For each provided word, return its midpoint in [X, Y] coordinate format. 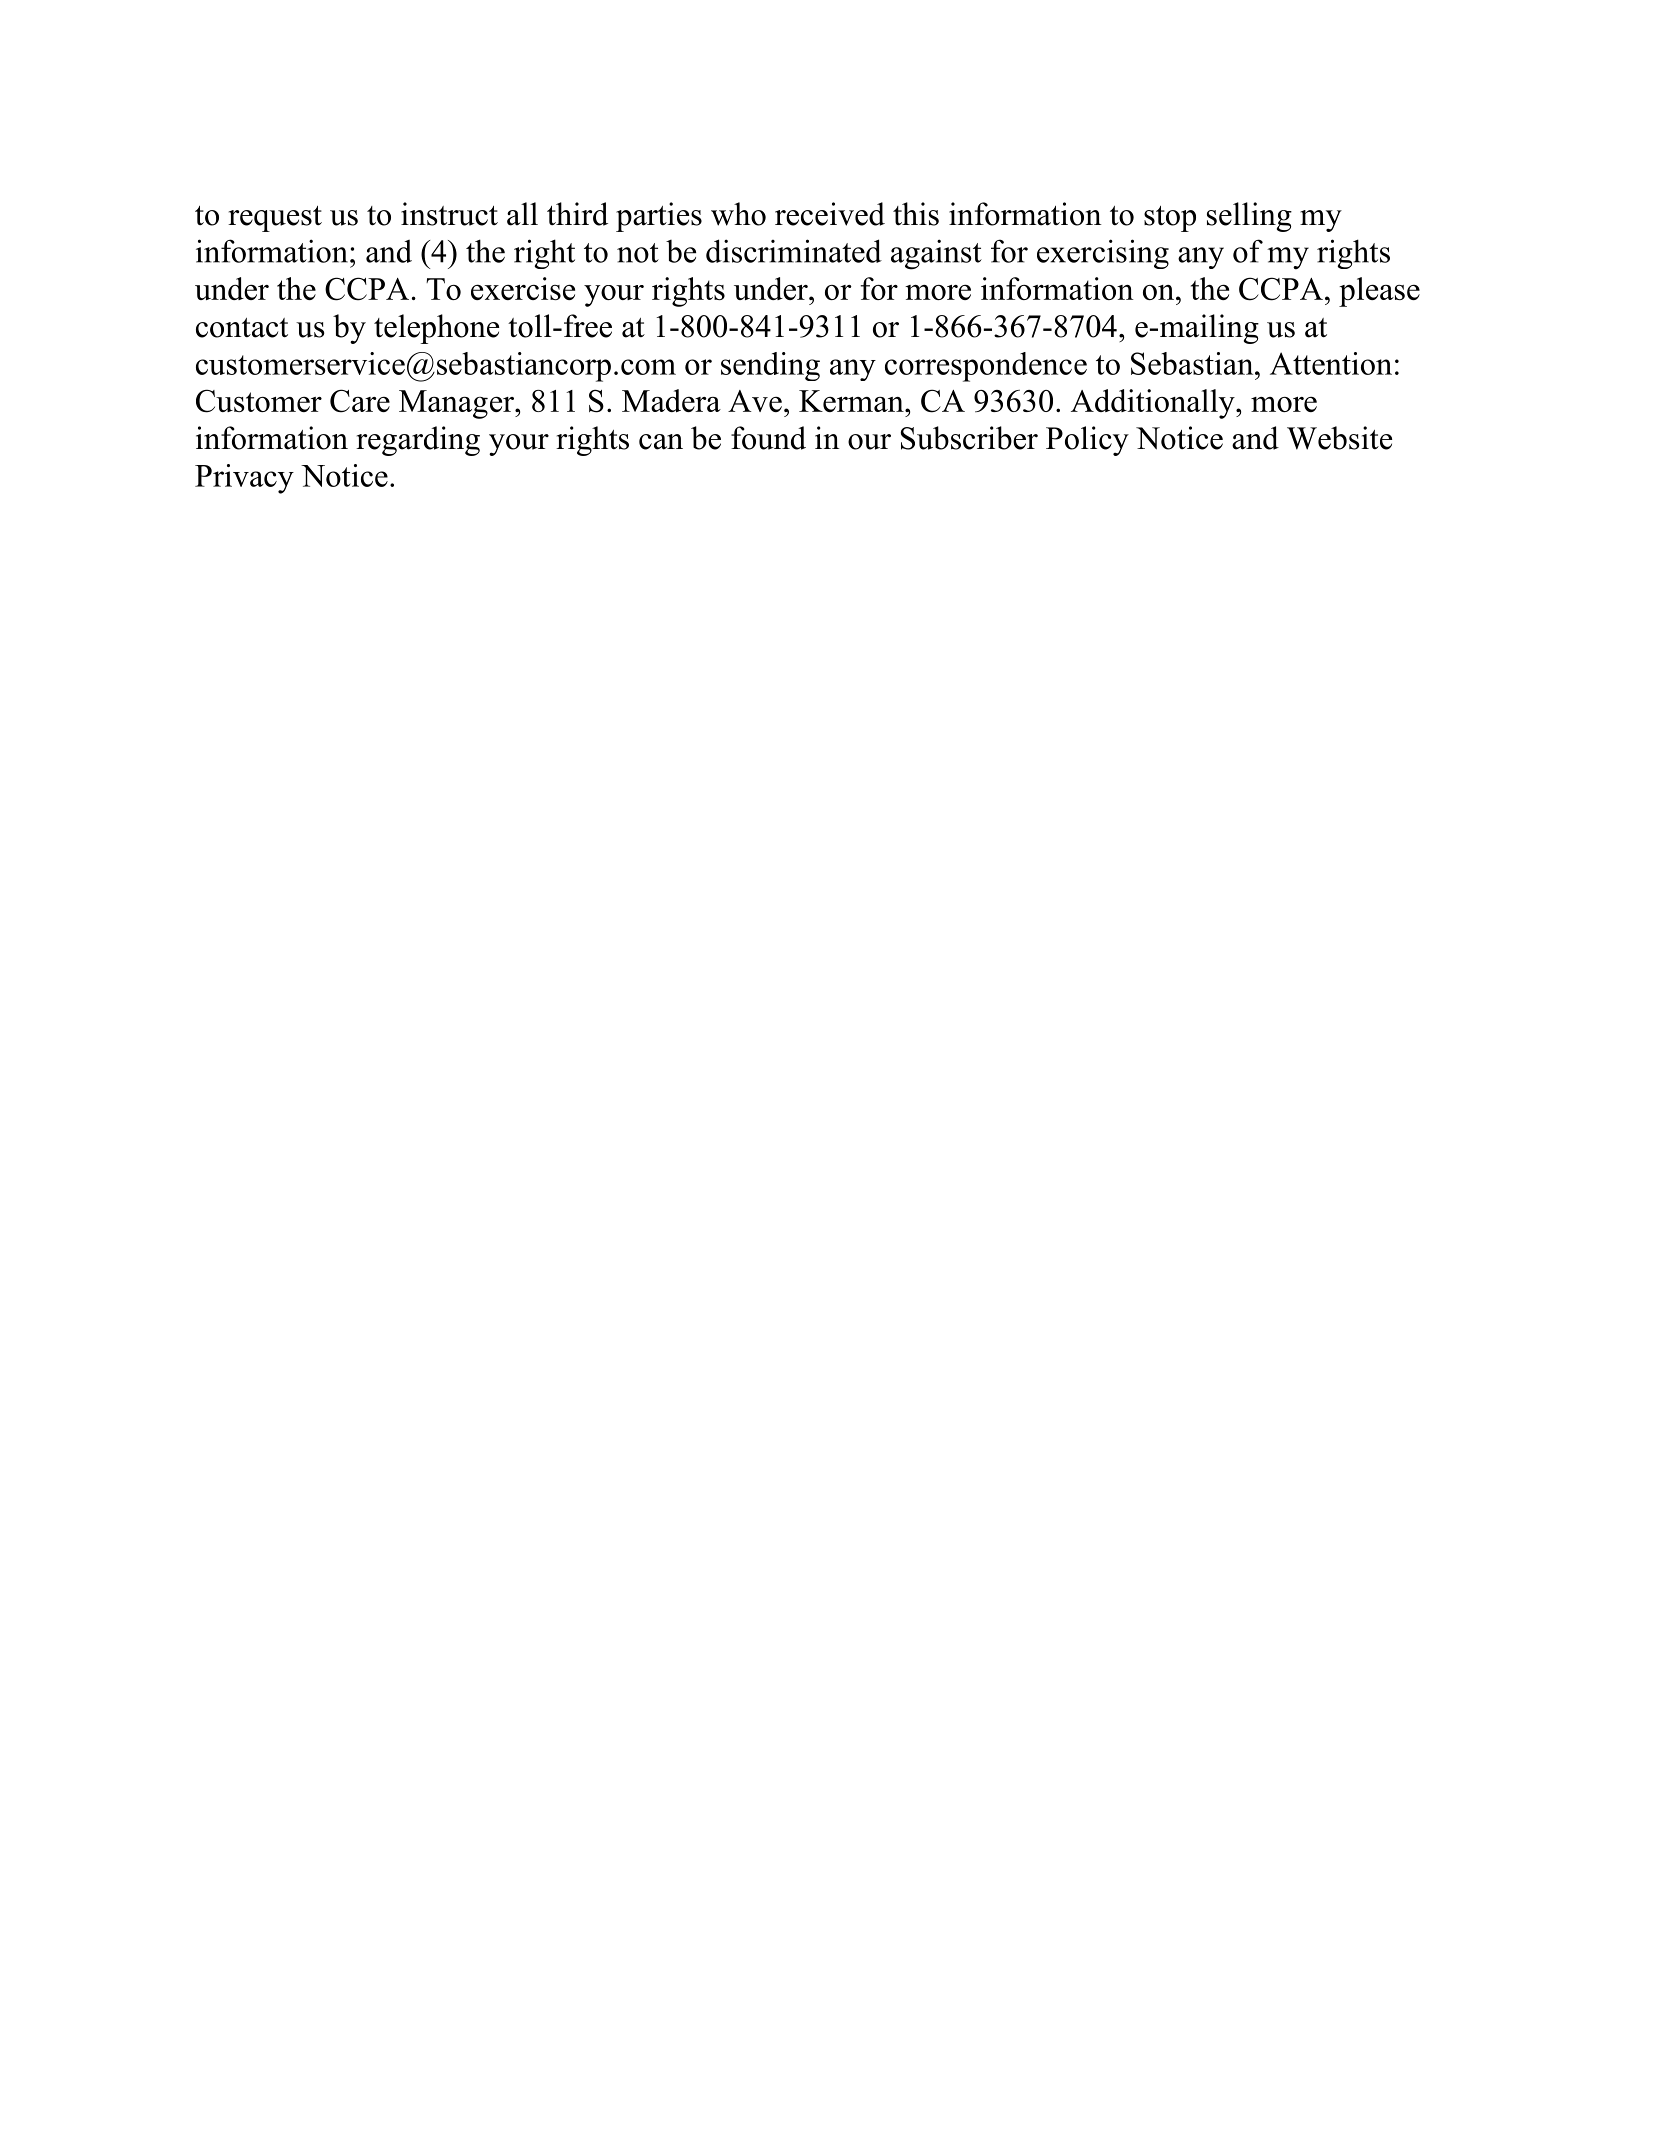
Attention [1331, 363]
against [936, 254]
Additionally [1154, 404]
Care [360, 401]
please [1379, 292]
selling [1249, 217]
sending [770, 366]
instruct [449, 214]
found [768, 438]
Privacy [244, 479]
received [830, 214]
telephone [436, 329]
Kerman [852, 401]
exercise [523, 288]
